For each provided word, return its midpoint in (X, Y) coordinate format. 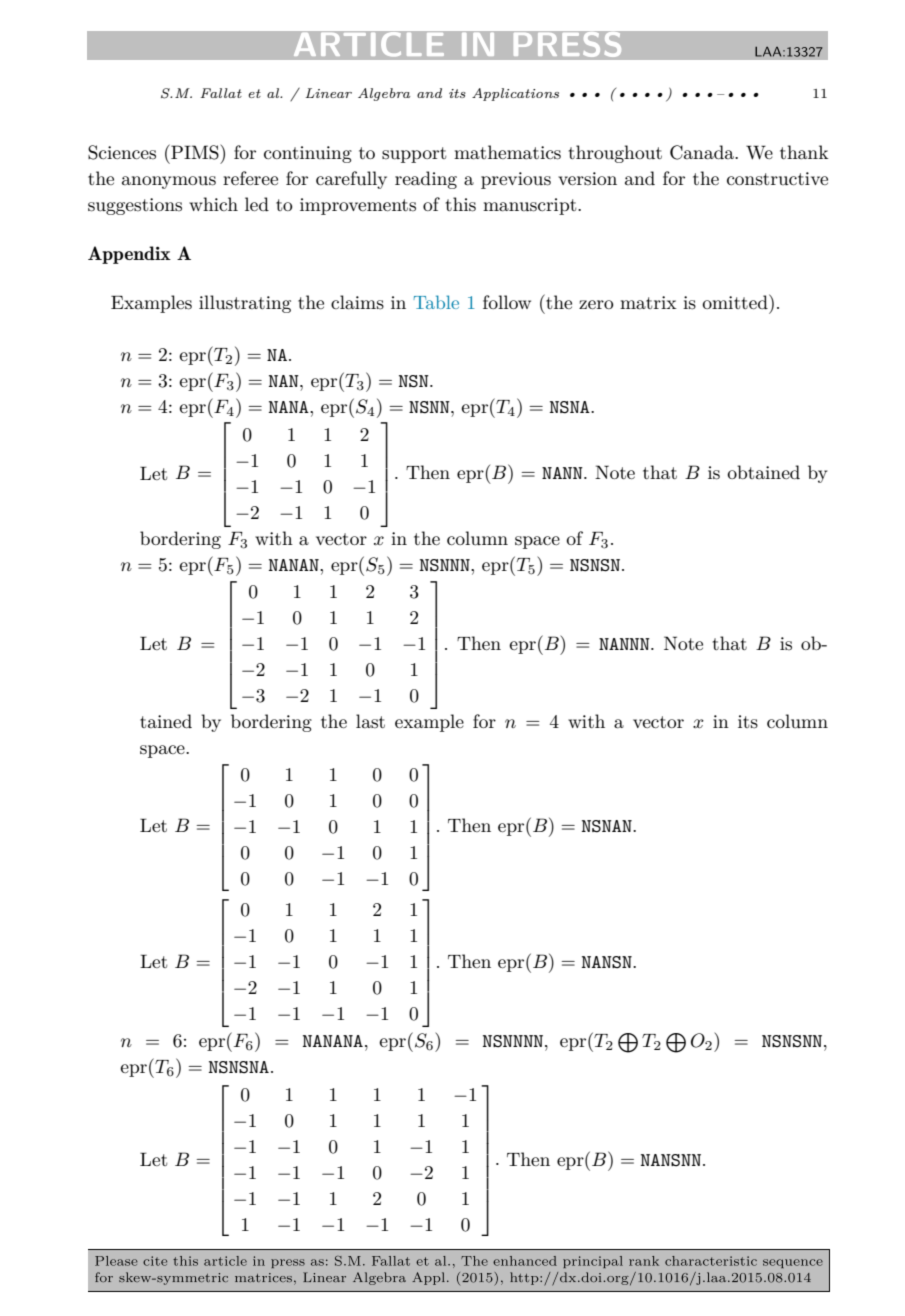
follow (507, 302)
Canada (703, 152)
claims (357, 302)
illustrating (245, 304)
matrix (648, 303)
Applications (515, 94)
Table (436, 302)
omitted (736, 301)
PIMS (195, 152)
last (370, 721)
